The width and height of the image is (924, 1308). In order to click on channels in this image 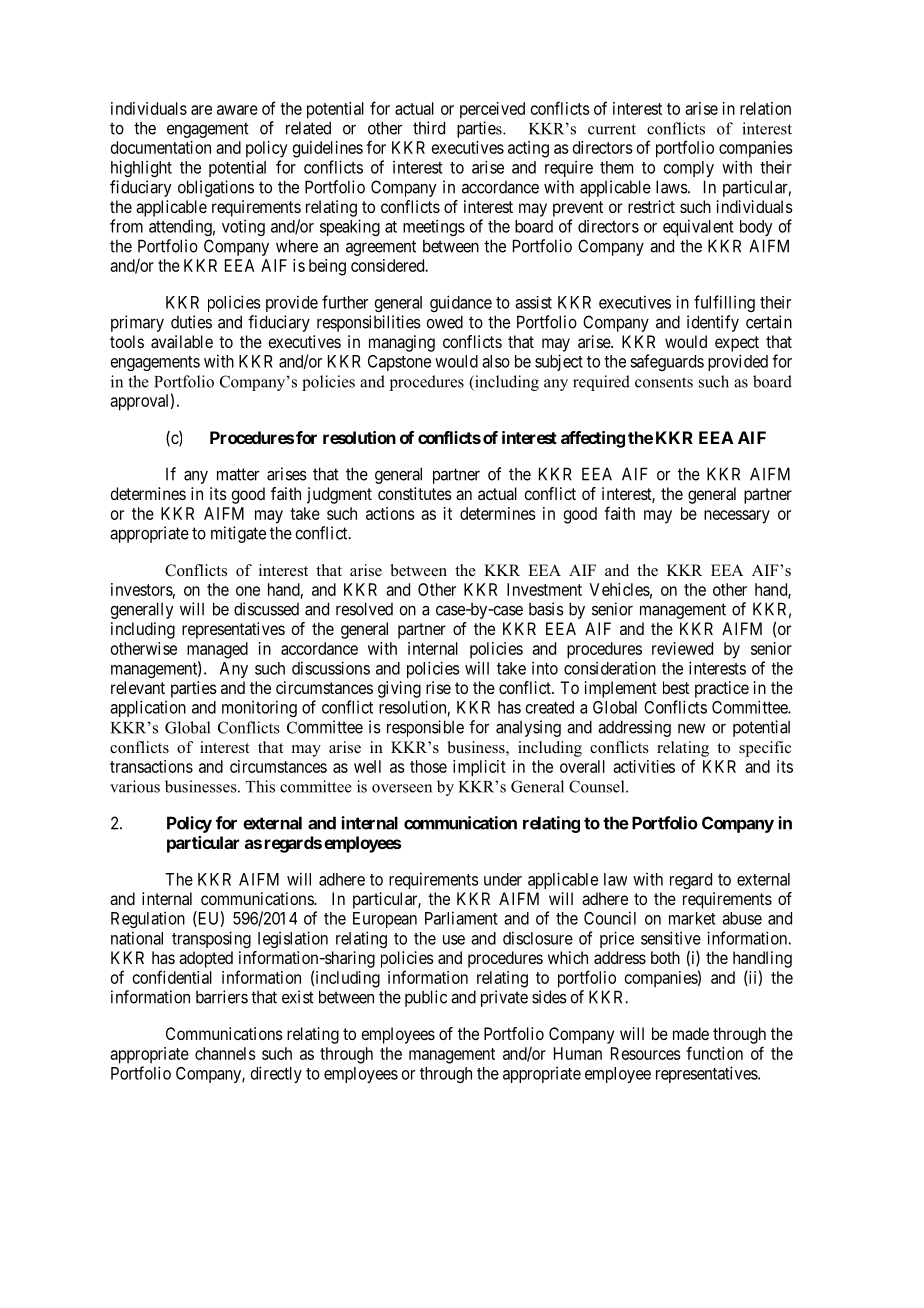, I will do `click(225, 1053)`.
